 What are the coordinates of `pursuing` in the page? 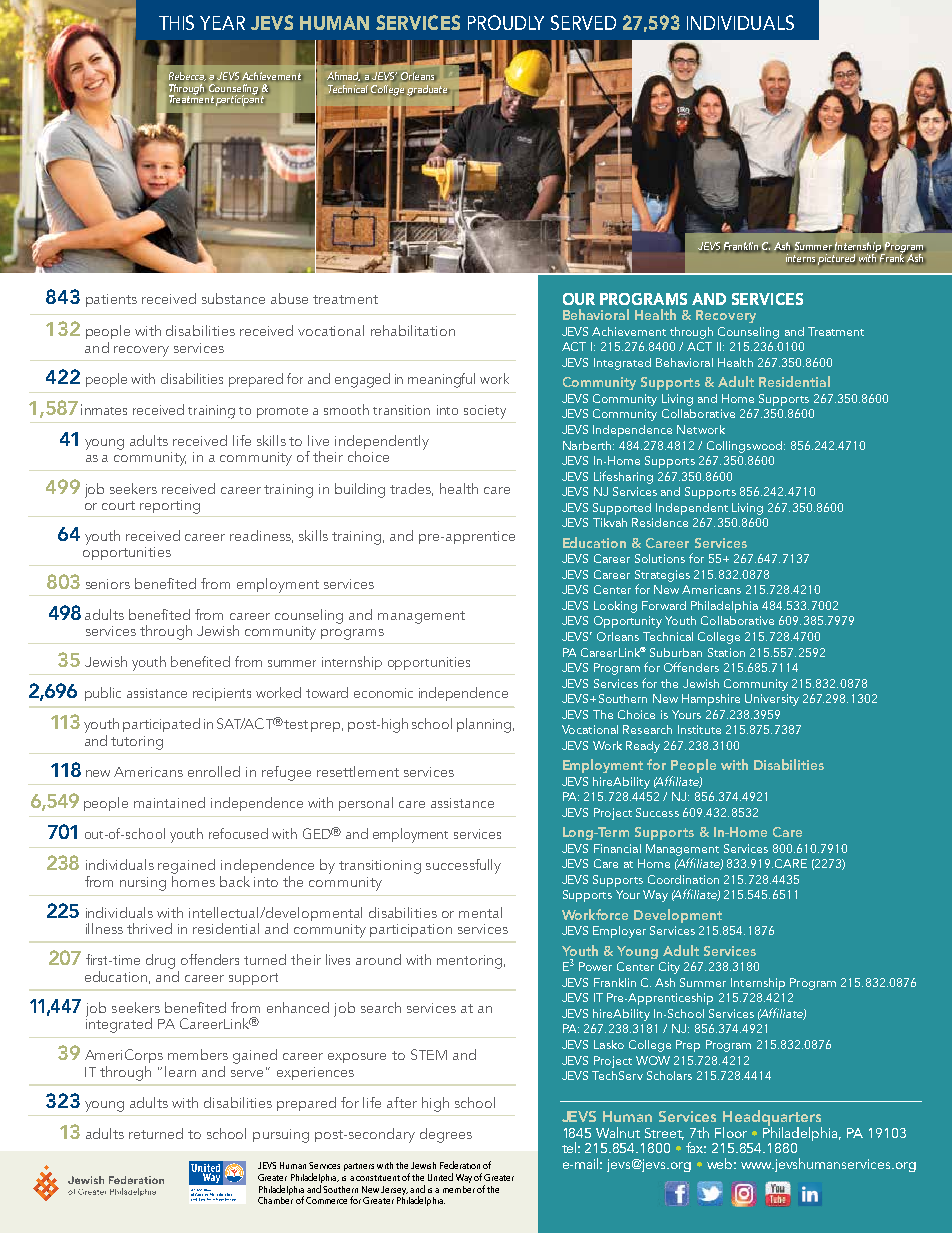 It's located at (281, 1136).
